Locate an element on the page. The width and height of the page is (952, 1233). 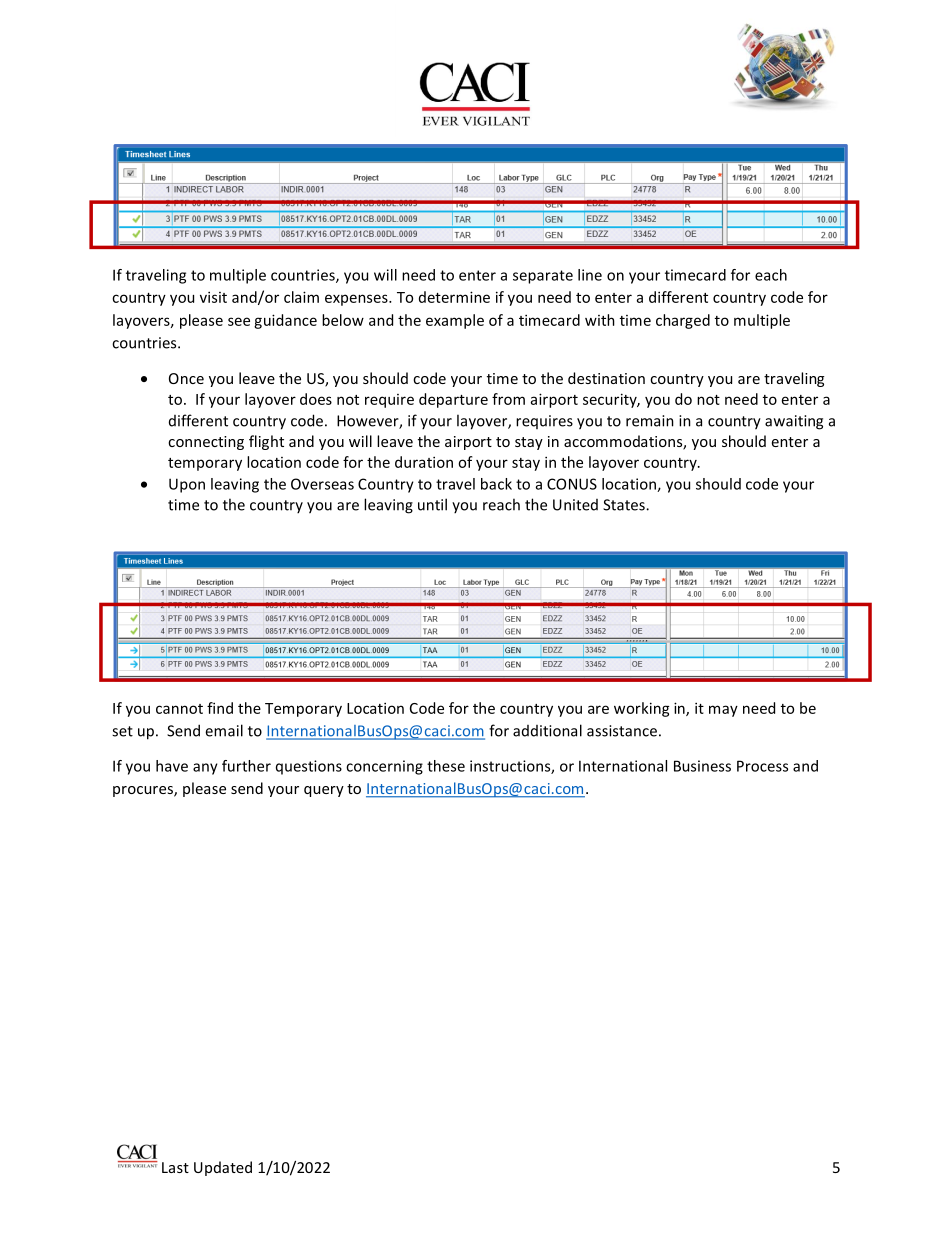
these is located at coordinates (446, 766).
